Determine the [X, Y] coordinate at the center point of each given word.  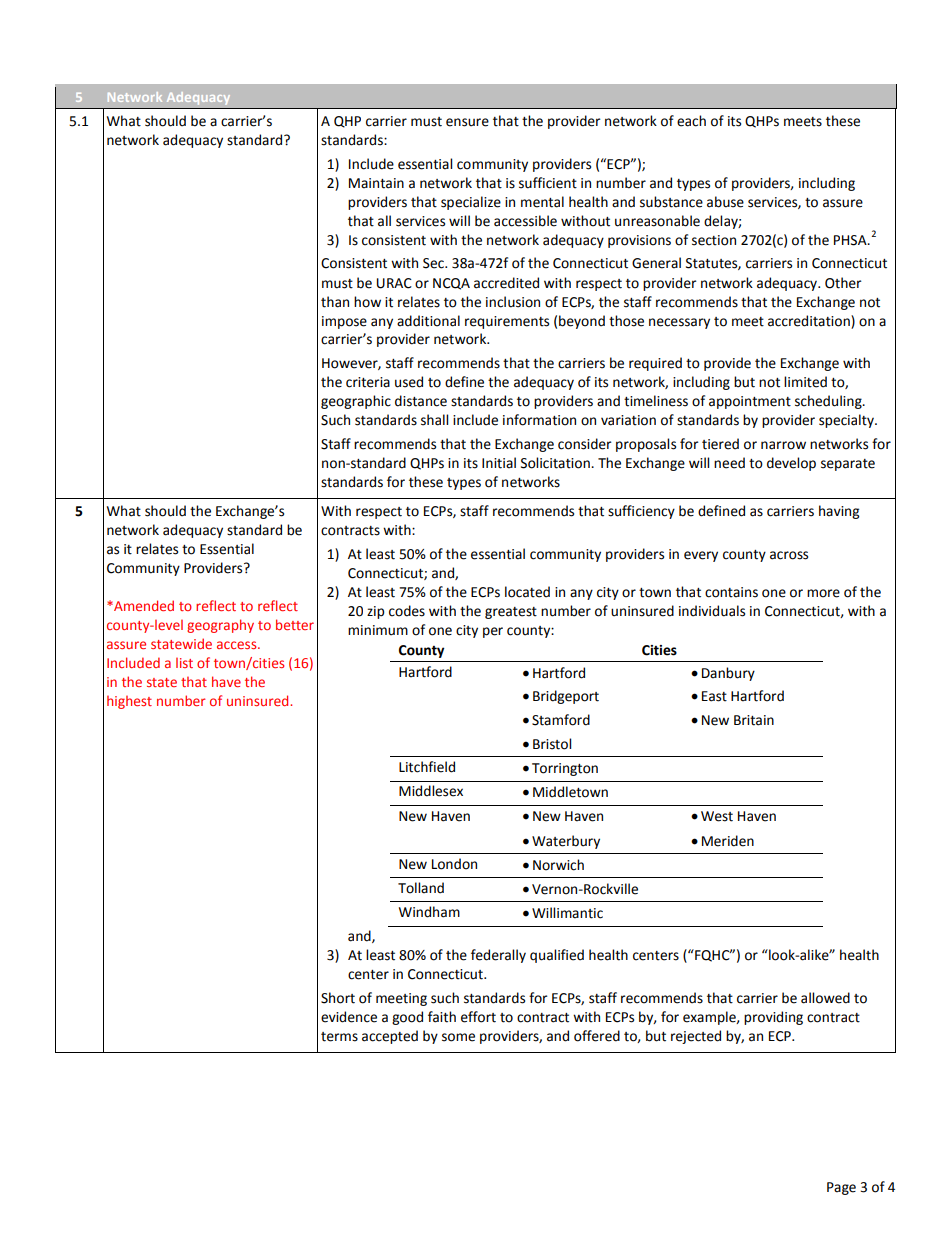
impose [344, 322]
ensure [467, 122]
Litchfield [427, 767]
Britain [754, 720]
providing [773, 1018]
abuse [725, 202]
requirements [507, 322]
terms [339, 1037]
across [789, 555]
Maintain [376, 183]
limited [805, 382]
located [527, 592]
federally [498, 956]
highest [129, 702]
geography [220, 626]
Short [338, 998]
